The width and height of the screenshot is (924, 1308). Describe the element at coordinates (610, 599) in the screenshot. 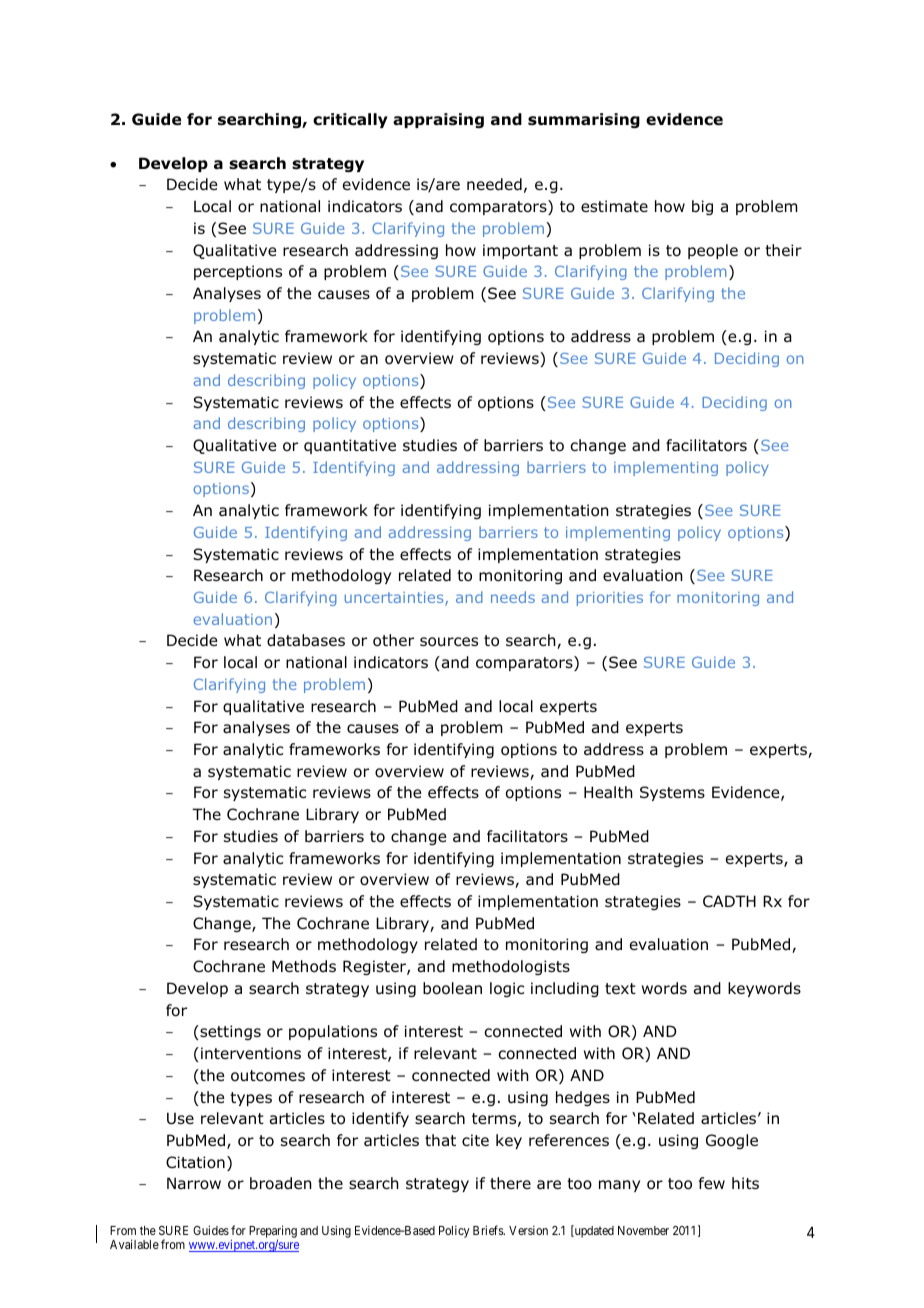

I see `priorities` at that location.
